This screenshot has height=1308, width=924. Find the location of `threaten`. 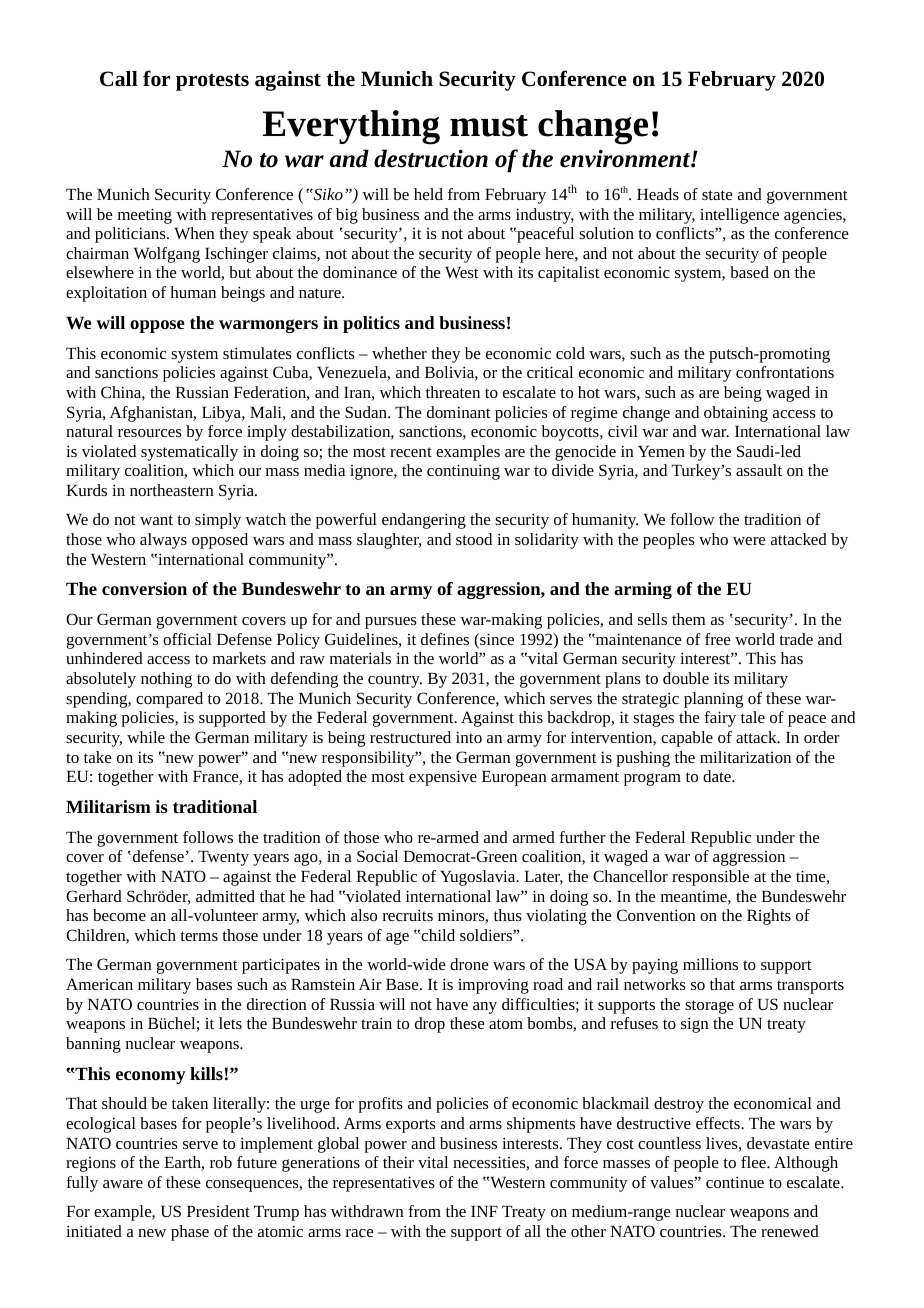

threaten is located at coordinates (453, 392).
